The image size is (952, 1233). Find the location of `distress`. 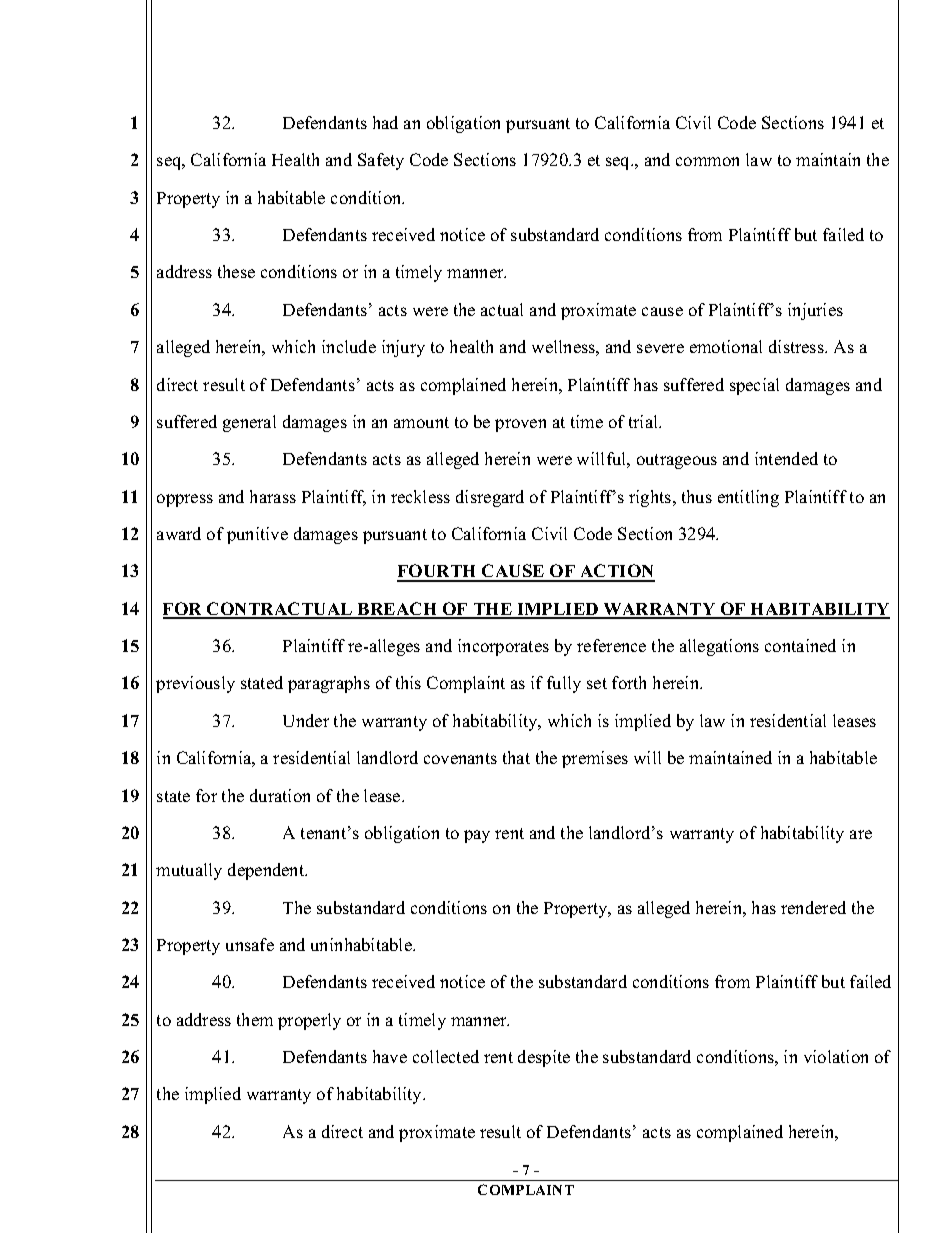

distress is located at coordinates (797, 346).
